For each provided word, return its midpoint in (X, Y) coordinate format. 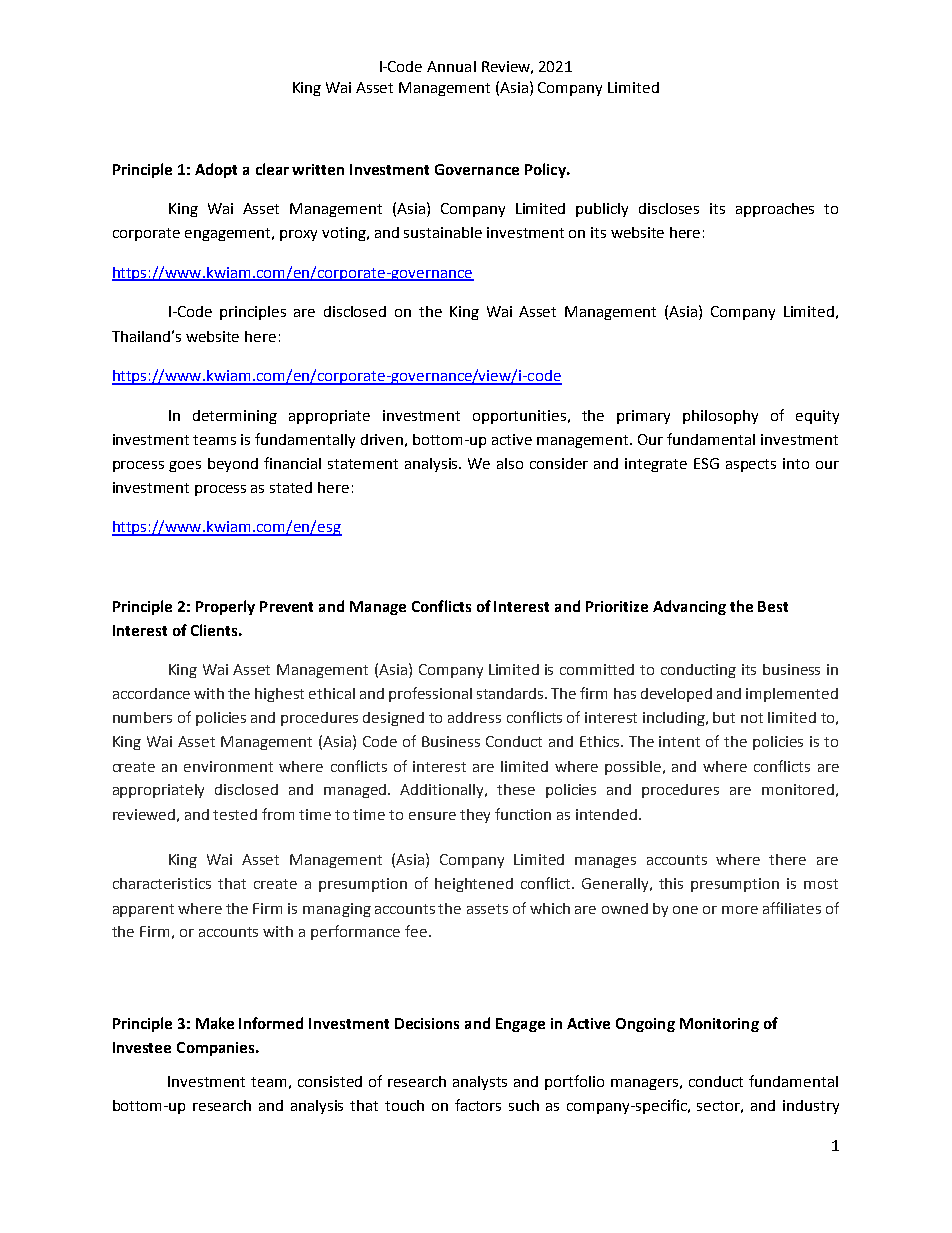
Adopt (216, 170)
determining (235, 417)
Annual (451, 66)
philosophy (720, 417)
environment (228, 766)
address (474, 717)
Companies (217, 1049)
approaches (775, 210)
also (510, 463)
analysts (480, 1083)
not (752, 718)
